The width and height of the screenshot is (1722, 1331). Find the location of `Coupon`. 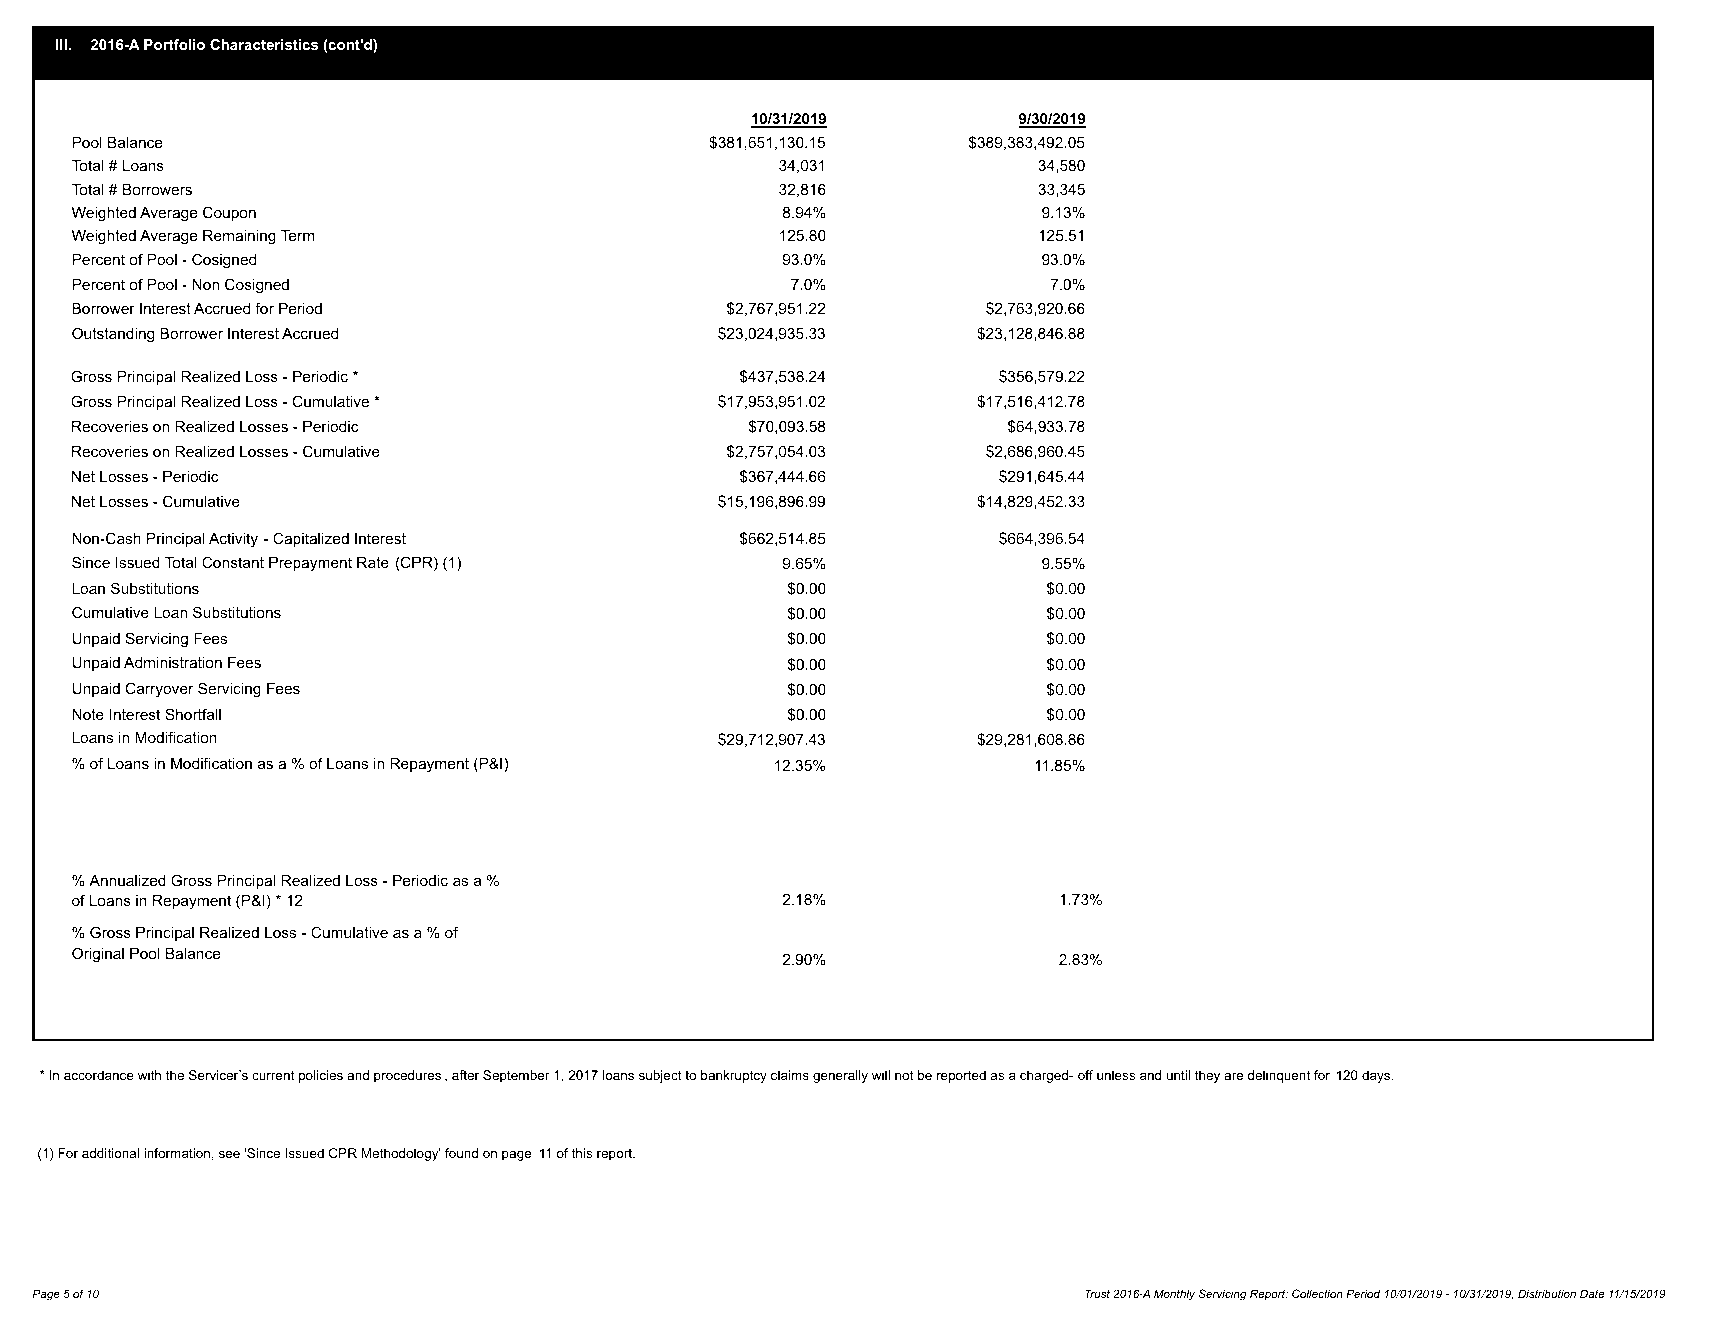

Coupon is located at coordinates (229, 213).
